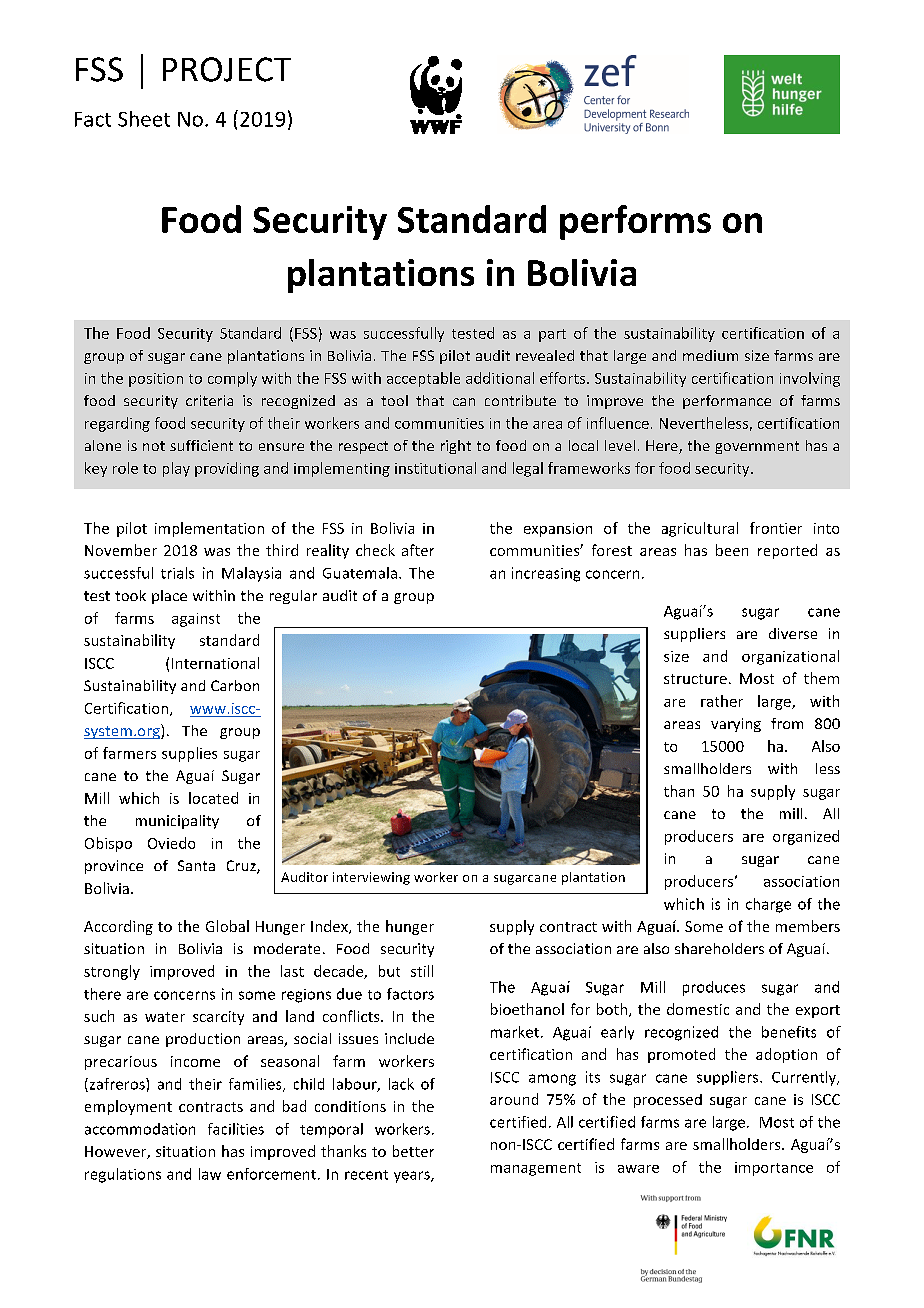 The width and height of the page is (924, 1308). Describe the element at coordinates (793, 633) in the page. I see `diverse` at that location.
